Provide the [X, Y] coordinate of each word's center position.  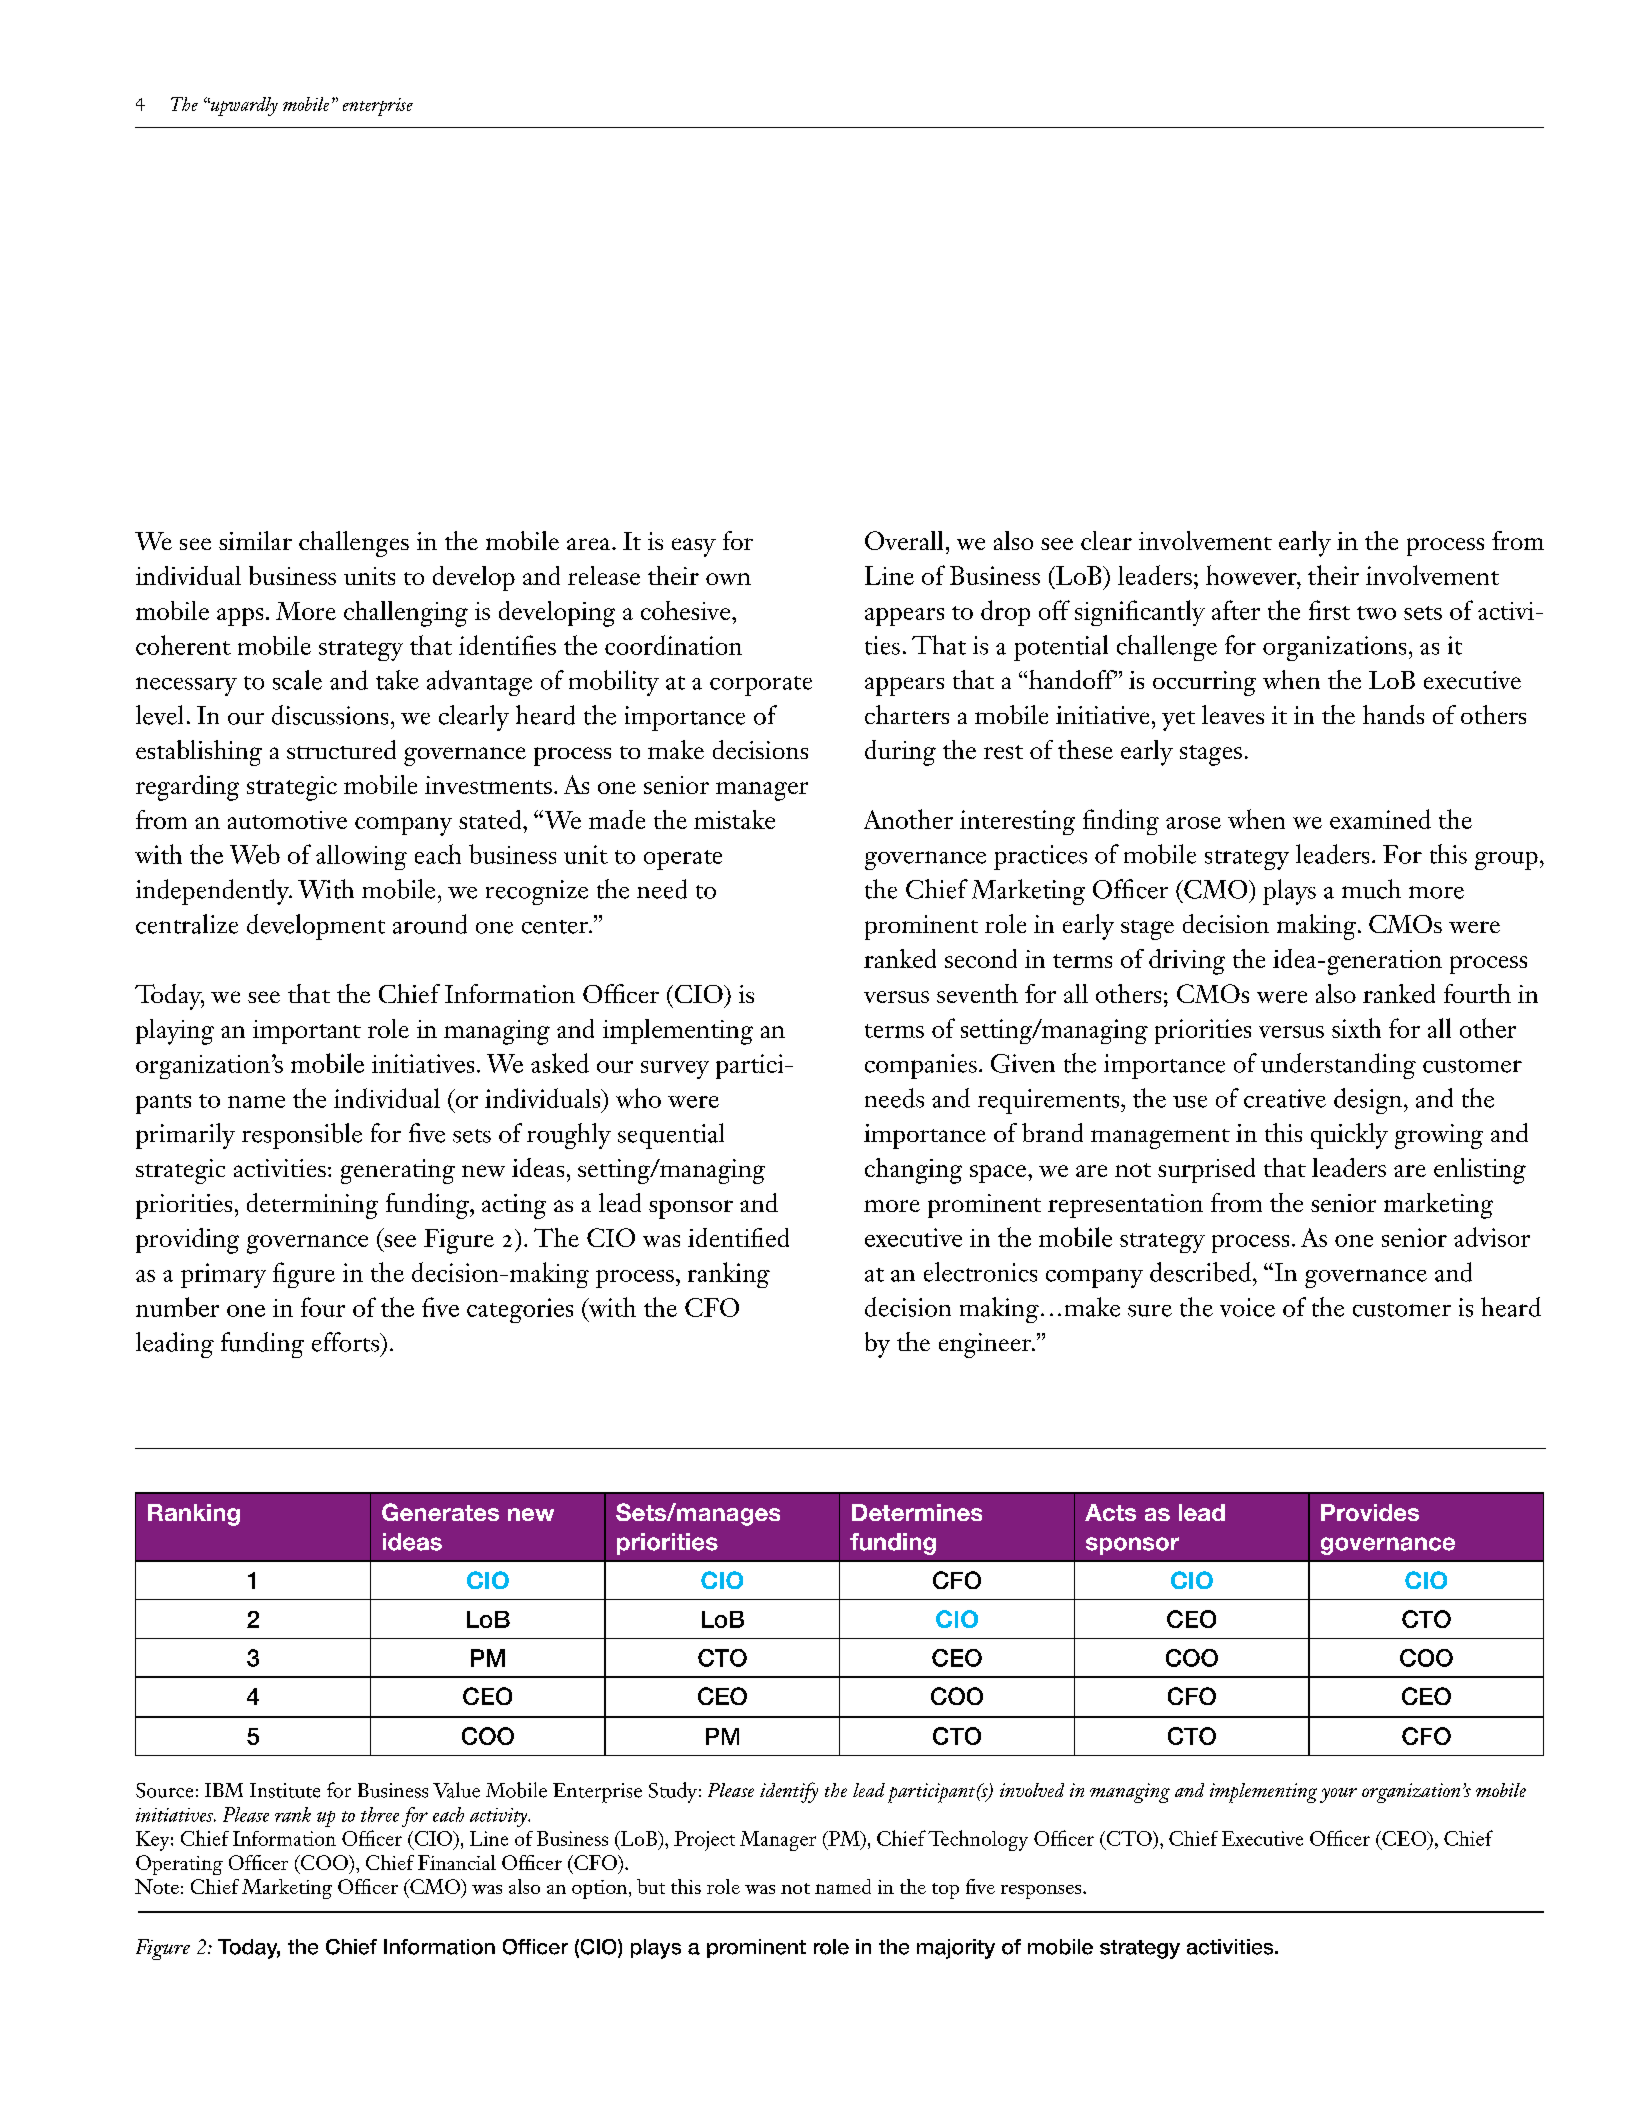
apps [240, 617]
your [1338, 1795]
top [945, 1891]
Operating [179, 1865]
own [728, 579]
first [1329, 610]
